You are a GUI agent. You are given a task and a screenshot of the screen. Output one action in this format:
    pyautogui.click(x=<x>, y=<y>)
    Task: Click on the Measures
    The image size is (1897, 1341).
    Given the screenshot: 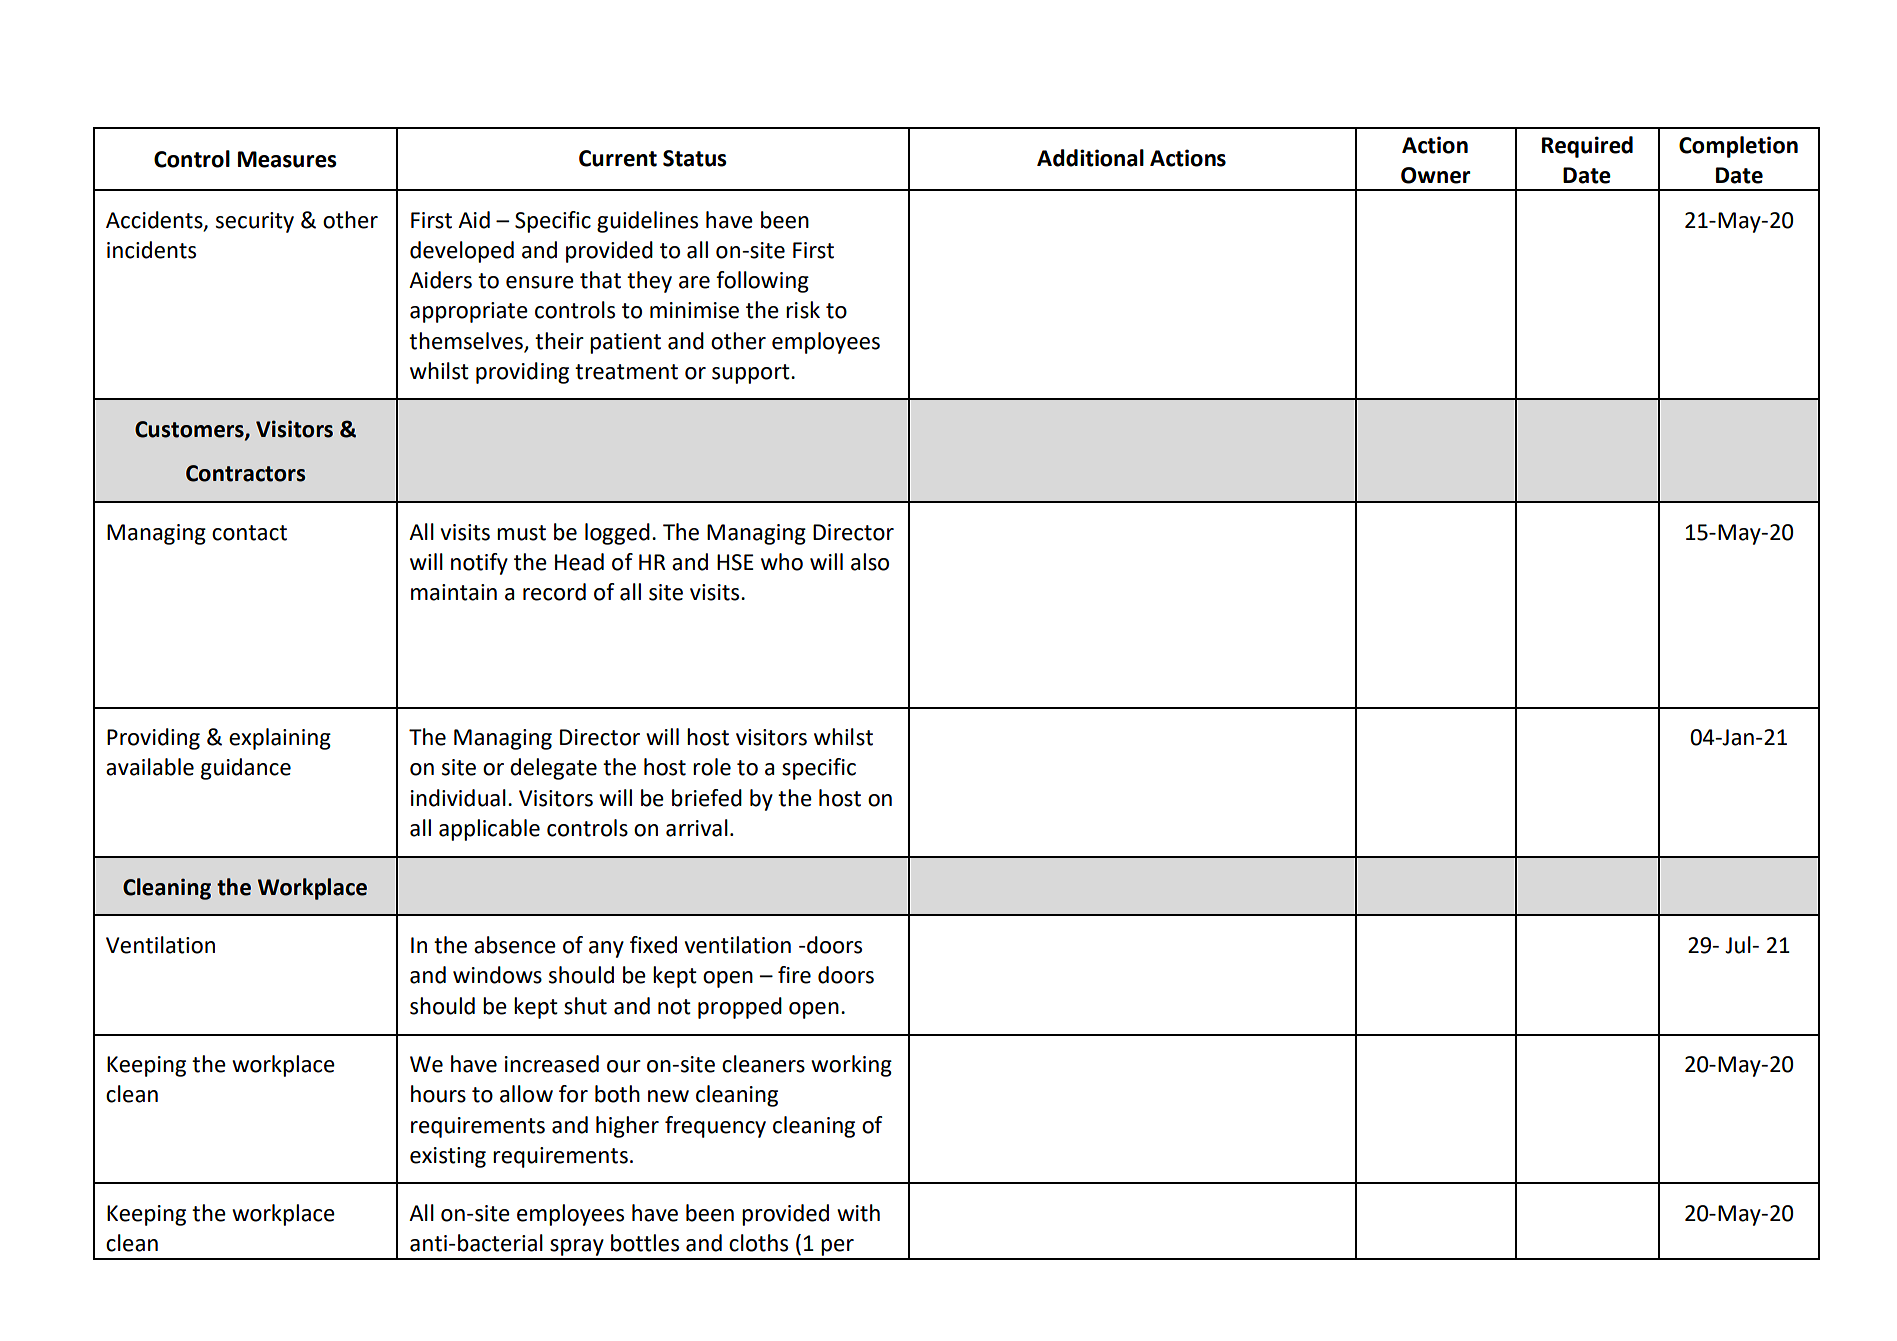 What is the action you would take?
    pyautogui.click(x=287, y=159)
